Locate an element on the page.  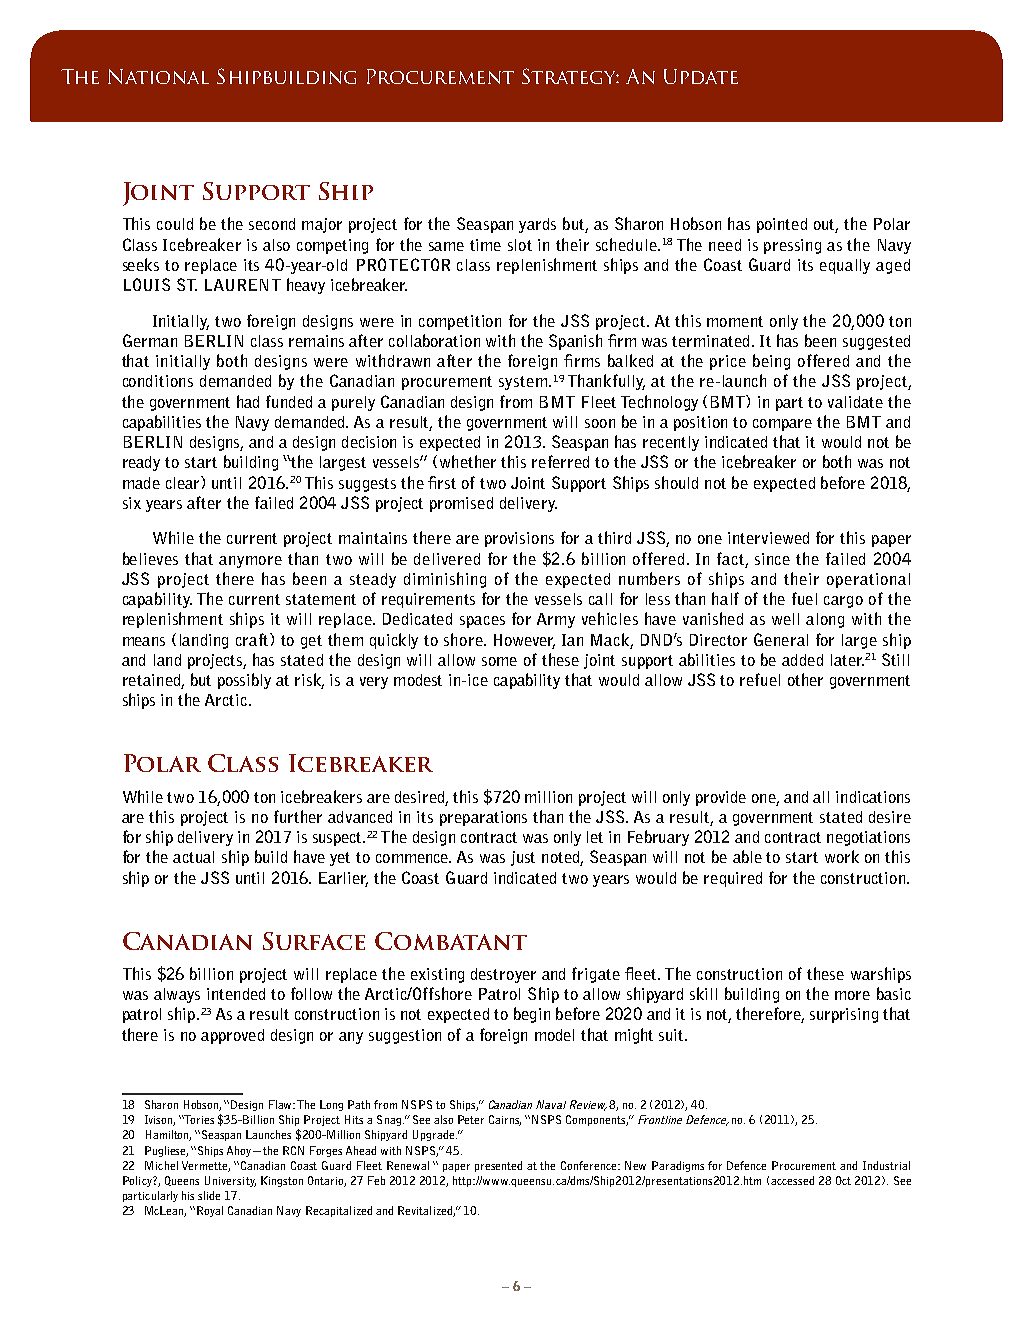
work is located at coordinates (842, 856).
